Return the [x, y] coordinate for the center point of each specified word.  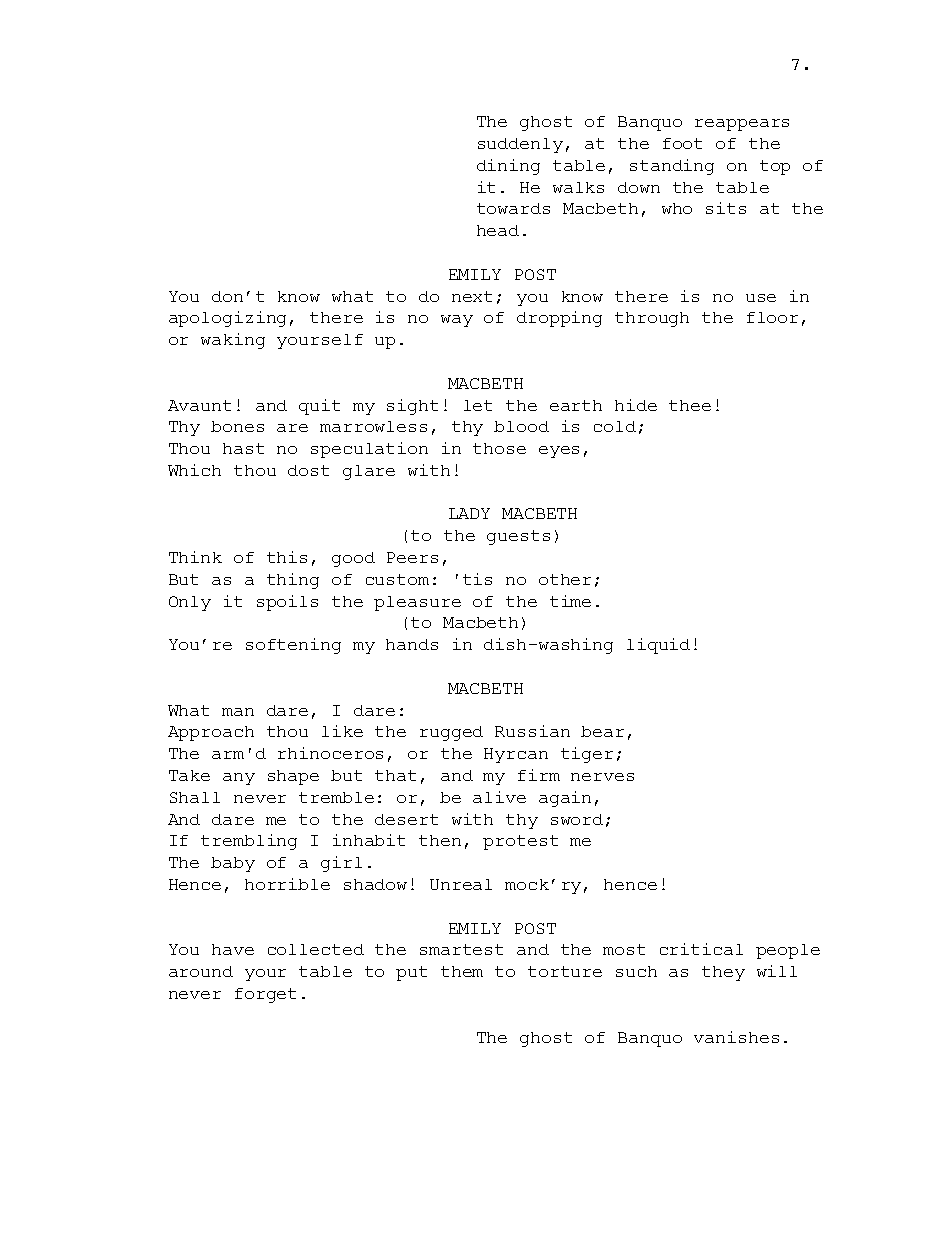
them [462, 971]
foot [682, 143]
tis [477, 579]
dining [508, 167]
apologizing [227, 319]
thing [293, 581]
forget [265, 995]
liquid [658, 646]
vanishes [736, 1037]
